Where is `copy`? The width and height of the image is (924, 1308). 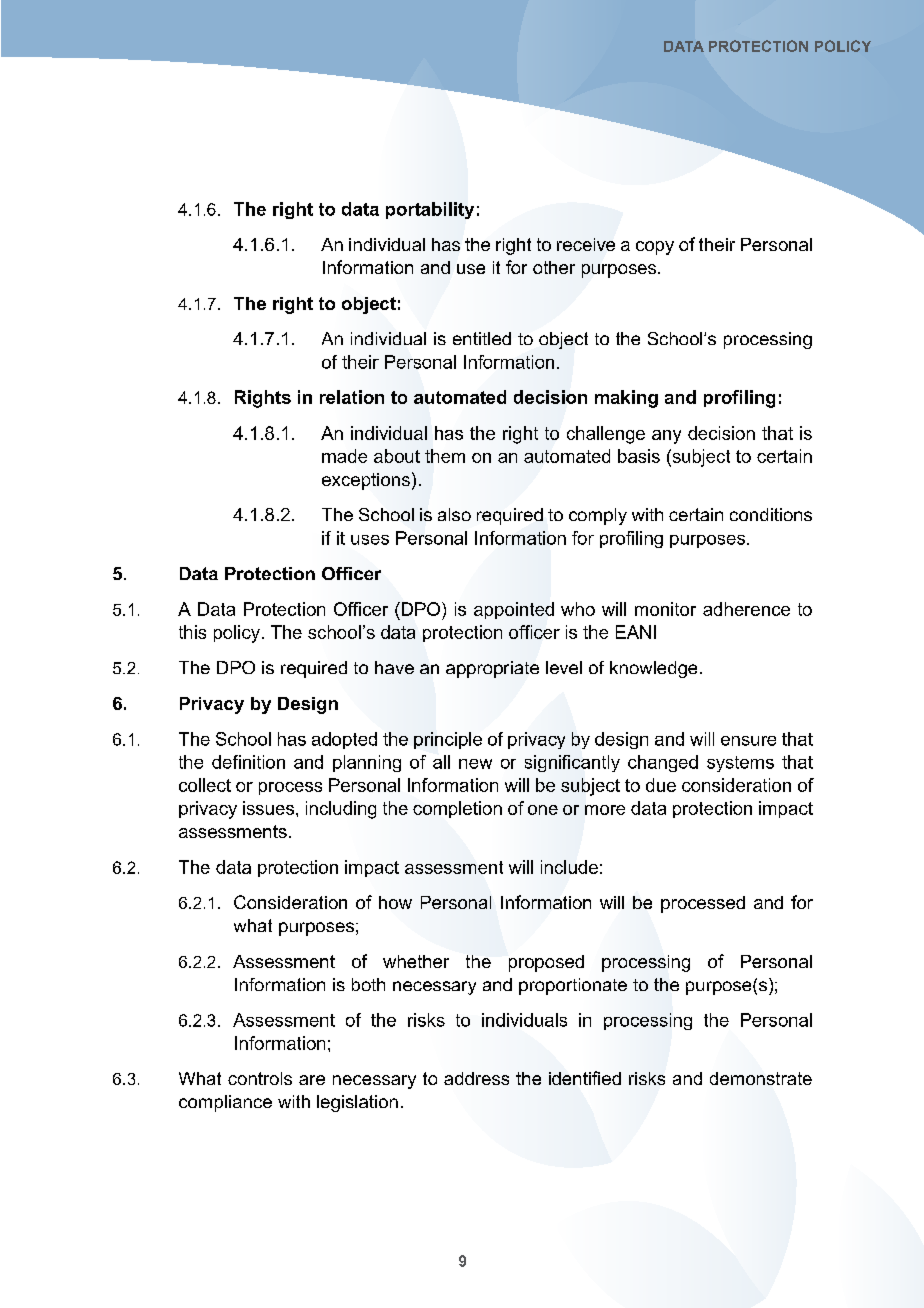 copy is located at coordinates (655, 248).
